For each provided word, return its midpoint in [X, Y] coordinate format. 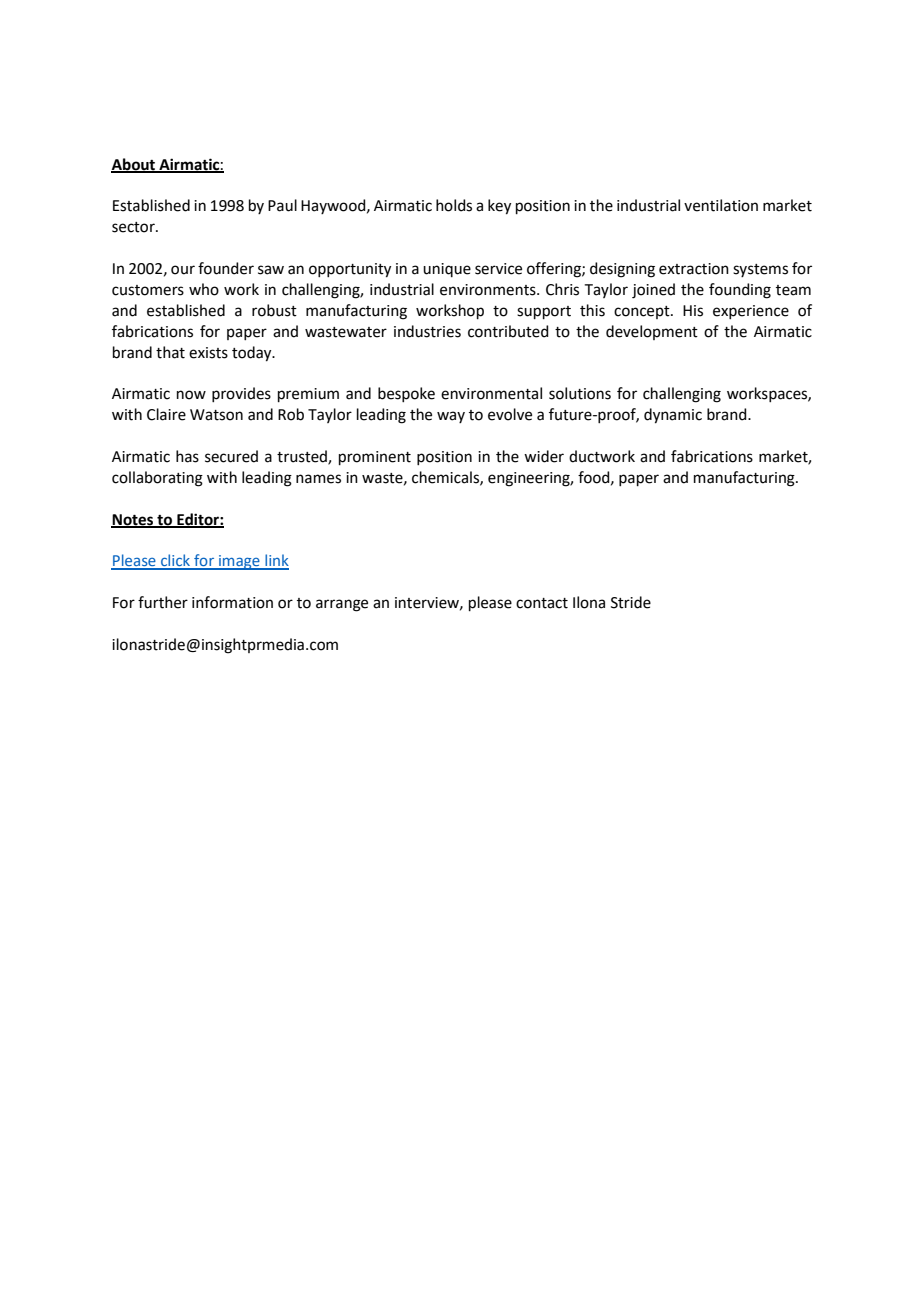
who [204, 289]
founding [740, 291]
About [134, 165]
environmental [491, 393]
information [232, 602]
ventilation [721, 205]
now [191, 395]
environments [489, 290]
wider [544, 456]
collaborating [157, 479]
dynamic [673, 416]
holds [454, 205]
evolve [510, 414]
